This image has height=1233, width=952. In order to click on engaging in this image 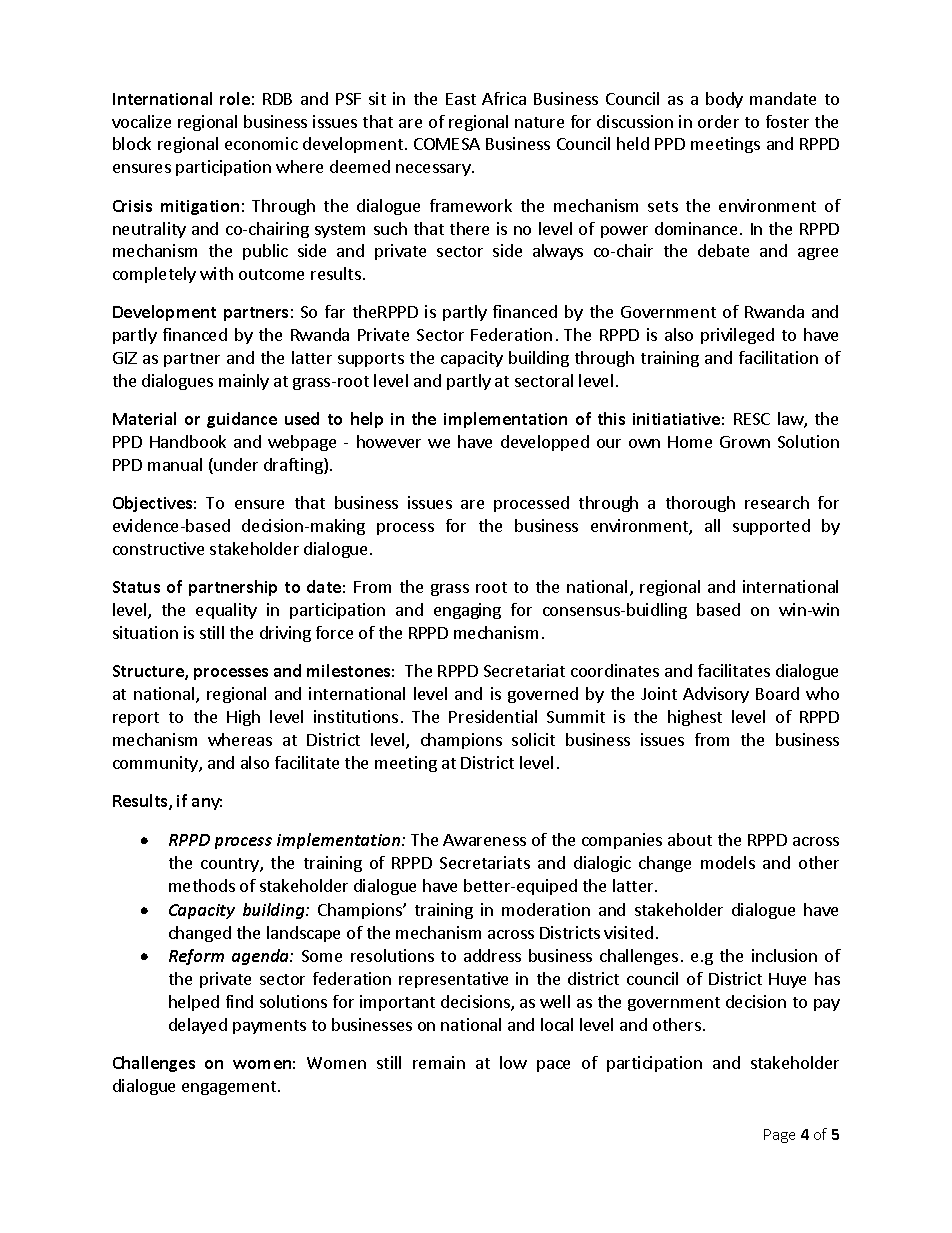, I will do `click(467, 611)`.
